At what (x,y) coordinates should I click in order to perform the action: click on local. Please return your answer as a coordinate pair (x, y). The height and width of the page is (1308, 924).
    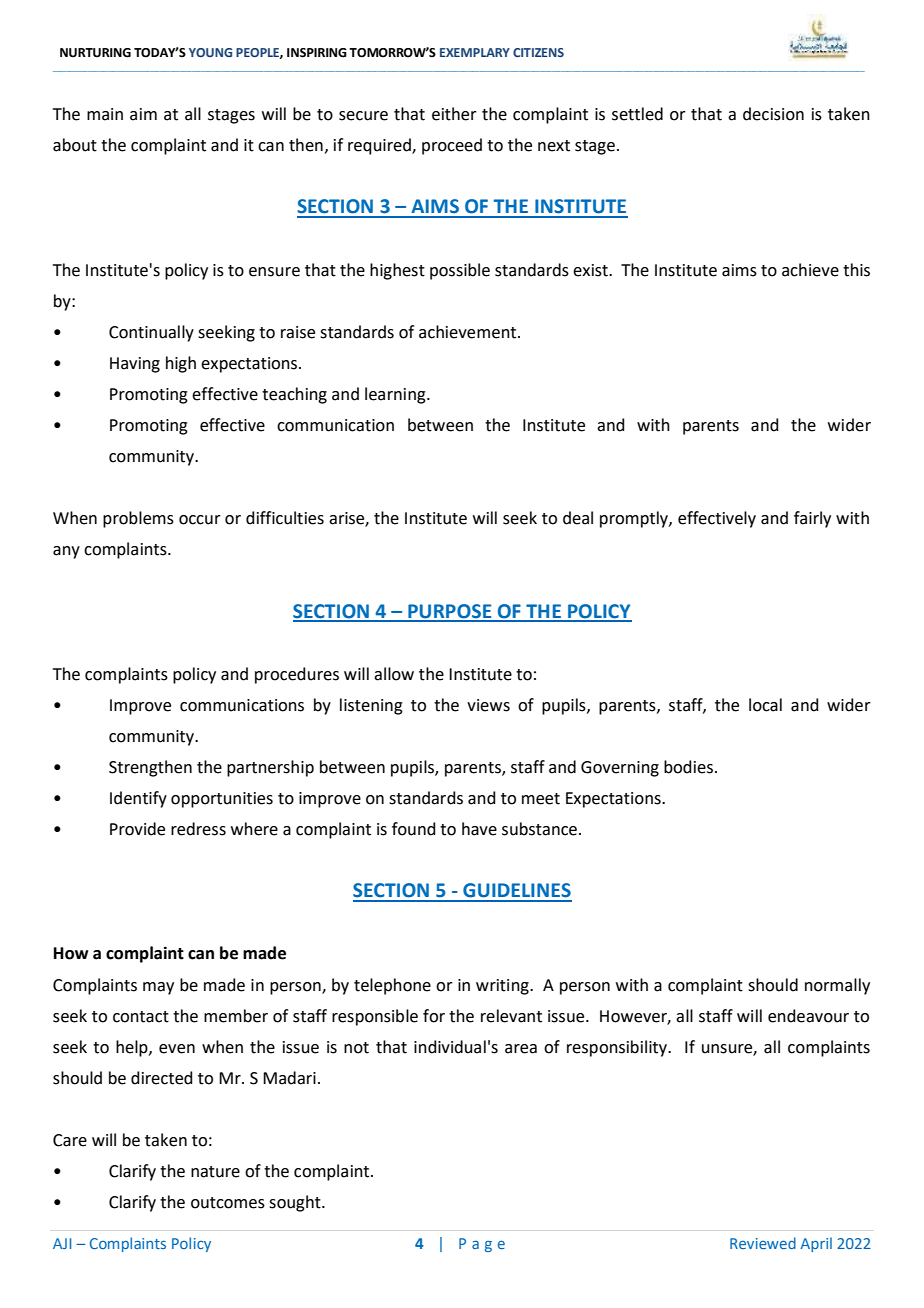
    Looking at the image, I should click on (765, 705).
